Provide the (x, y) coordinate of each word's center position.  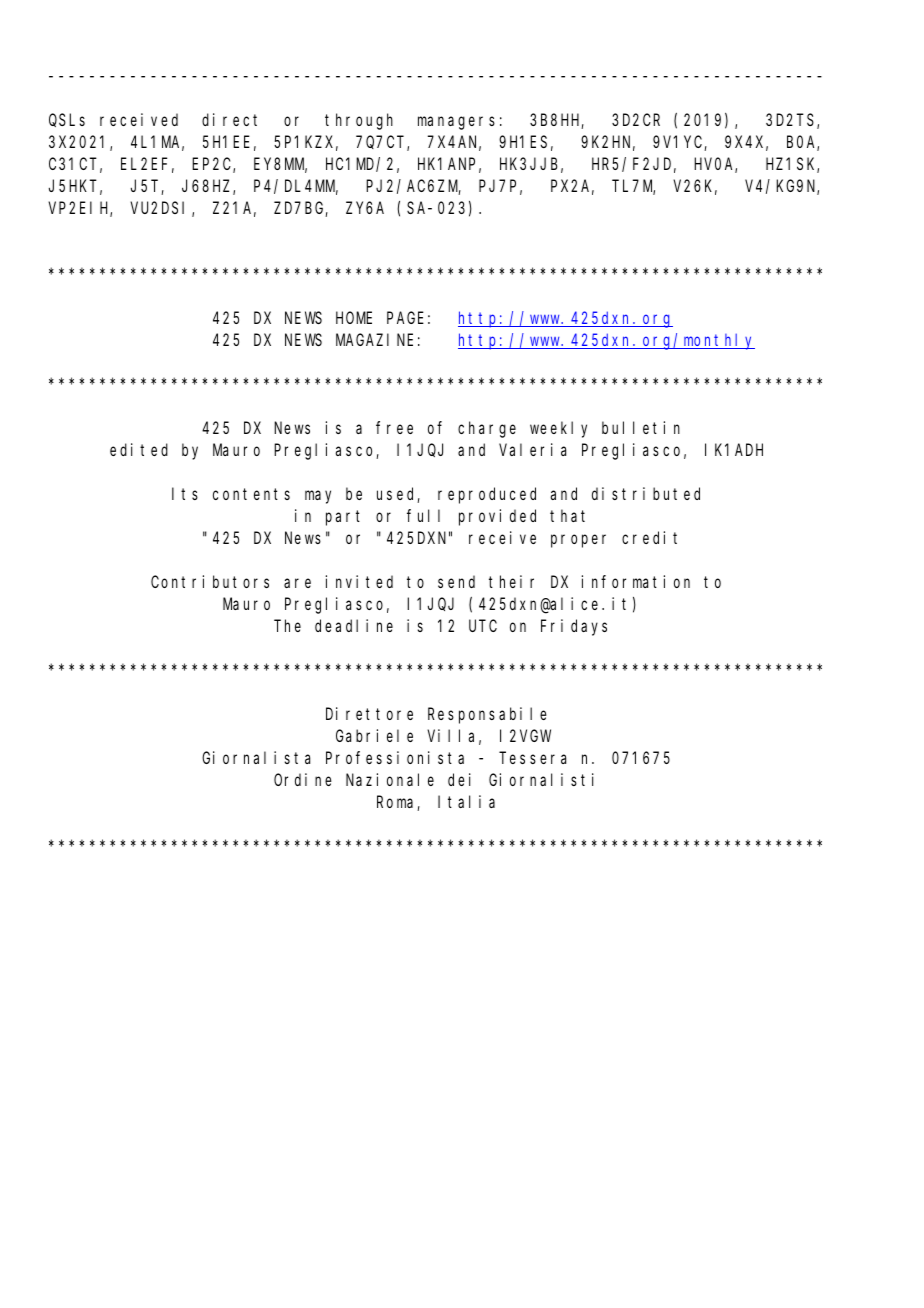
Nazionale (390, 779)
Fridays (574, 627)
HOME (354, 318)
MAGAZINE (374, 340)
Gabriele (374, 735)
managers (456, 123)
